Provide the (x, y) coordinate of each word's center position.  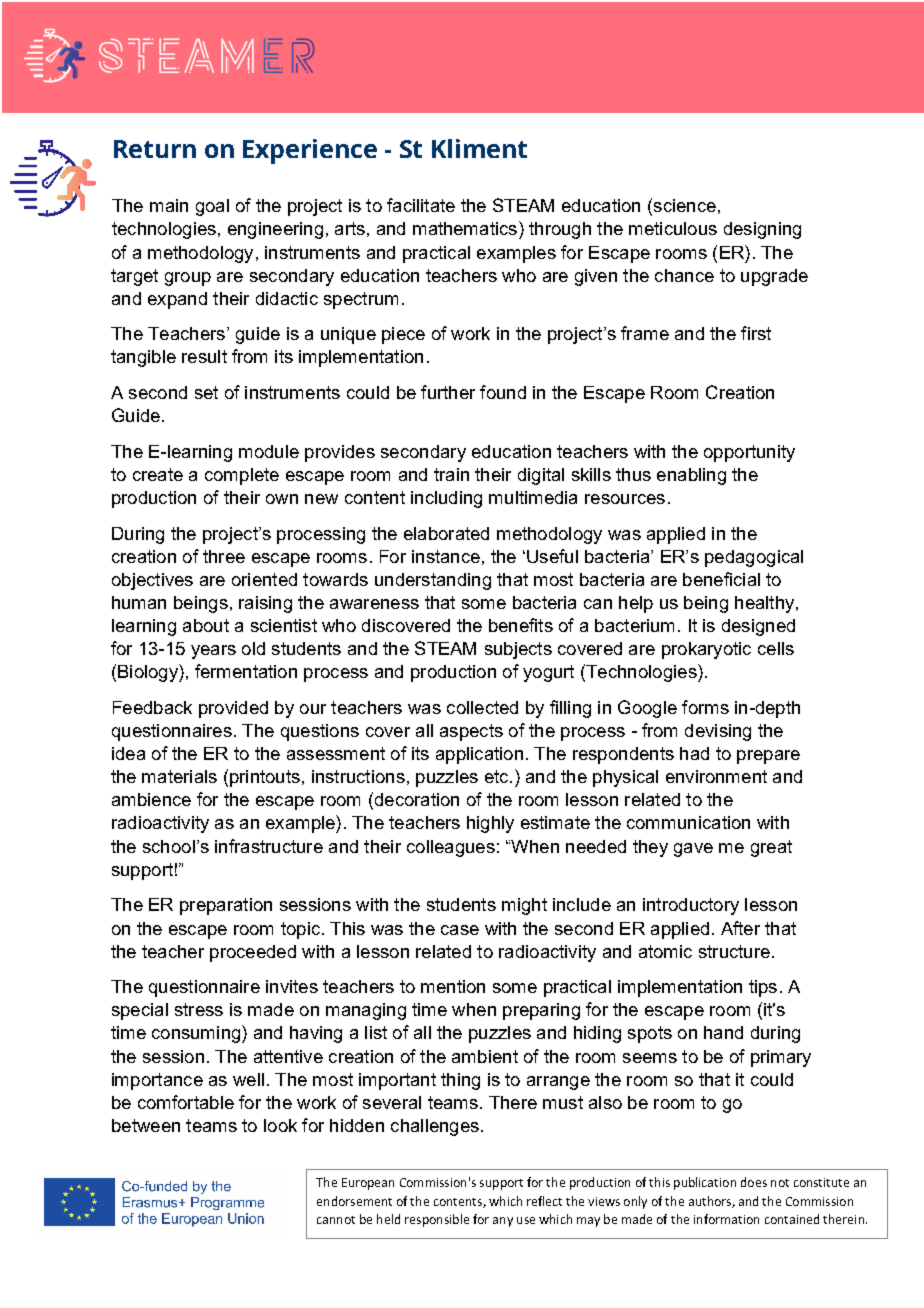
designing (762, 230)
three (224, 556)
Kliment (479, 148)
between (146, 1125)
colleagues (451, 848)
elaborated (446, 533)
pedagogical (754, 558)
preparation (226, 906)
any (503, 1222)
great (771, 848)
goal (212, 207)
